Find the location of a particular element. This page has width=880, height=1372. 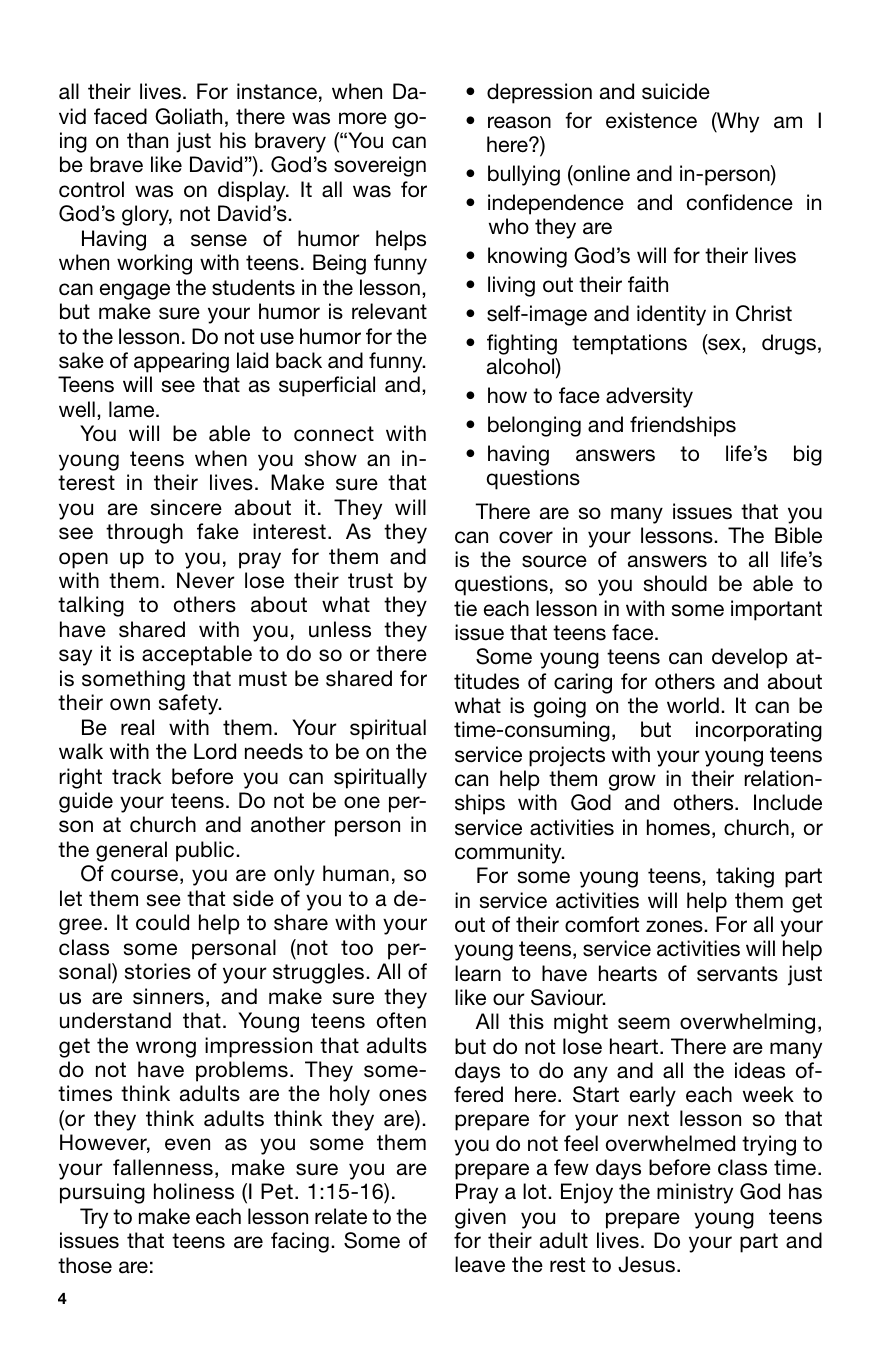

sinners is located at coordinates (168, 996).
